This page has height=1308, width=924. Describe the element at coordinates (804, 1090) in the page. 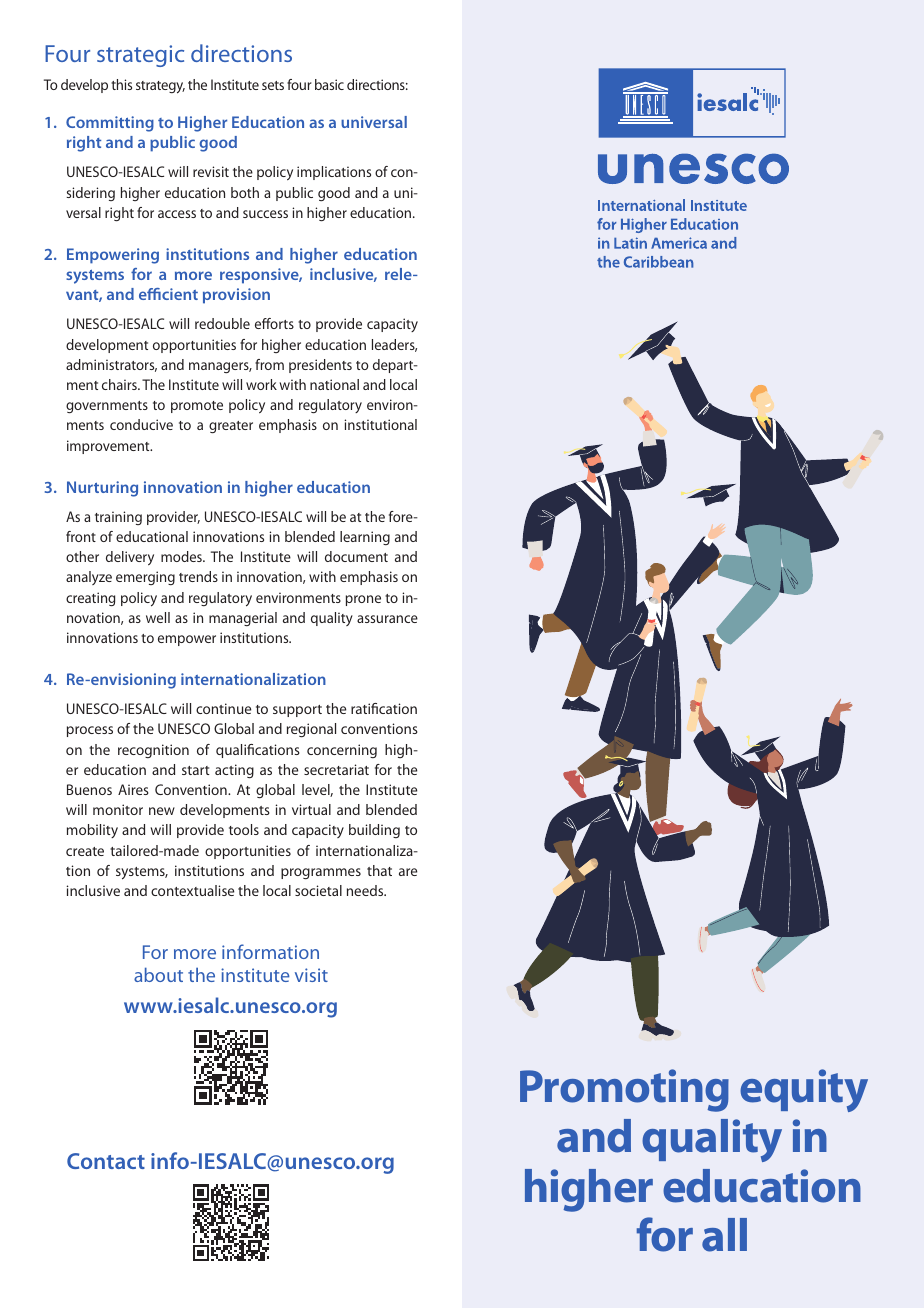

I see `equity` at that location.
